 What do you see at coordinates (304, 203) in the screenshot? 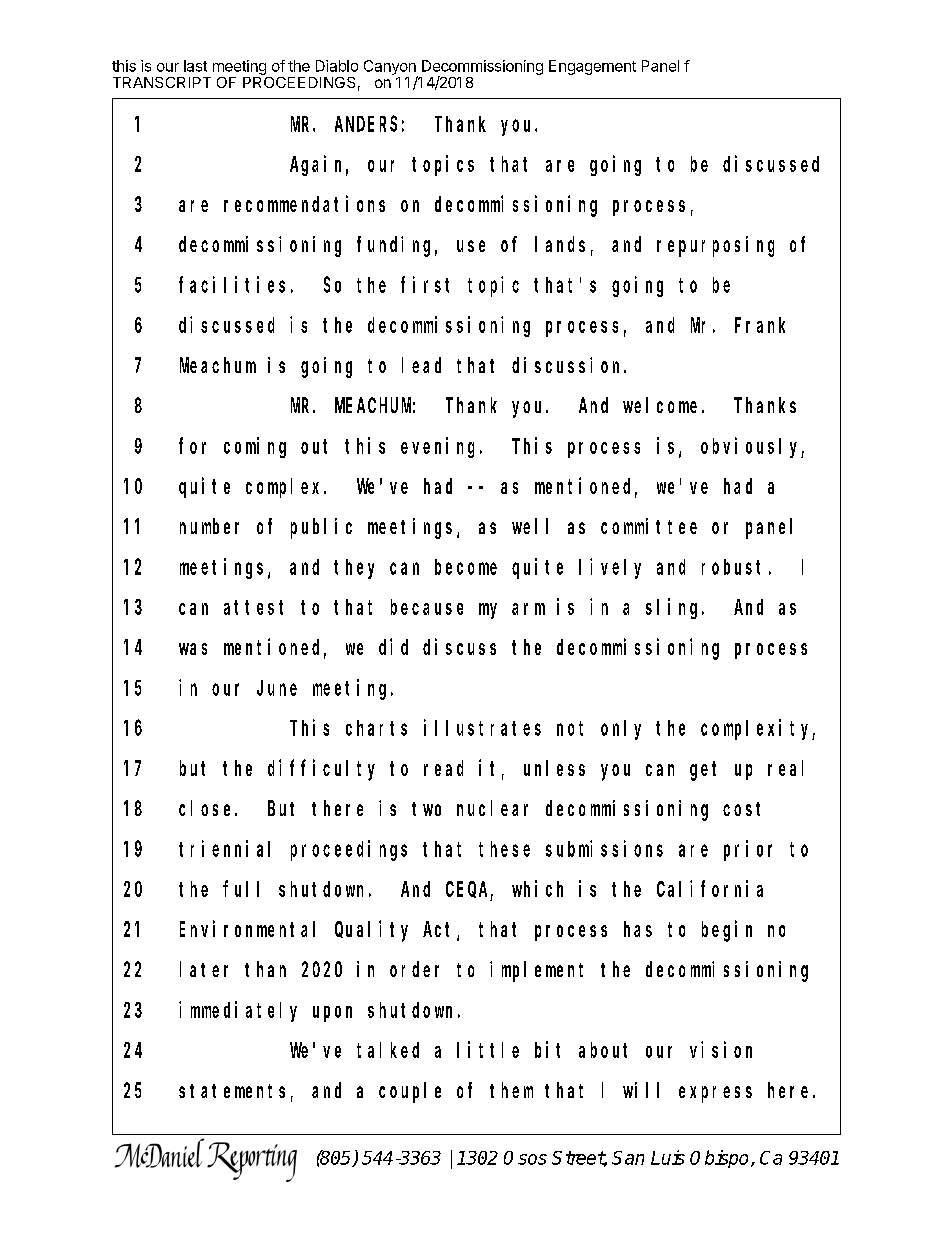
I see `recommendations` at bounding box center [304, 203].
